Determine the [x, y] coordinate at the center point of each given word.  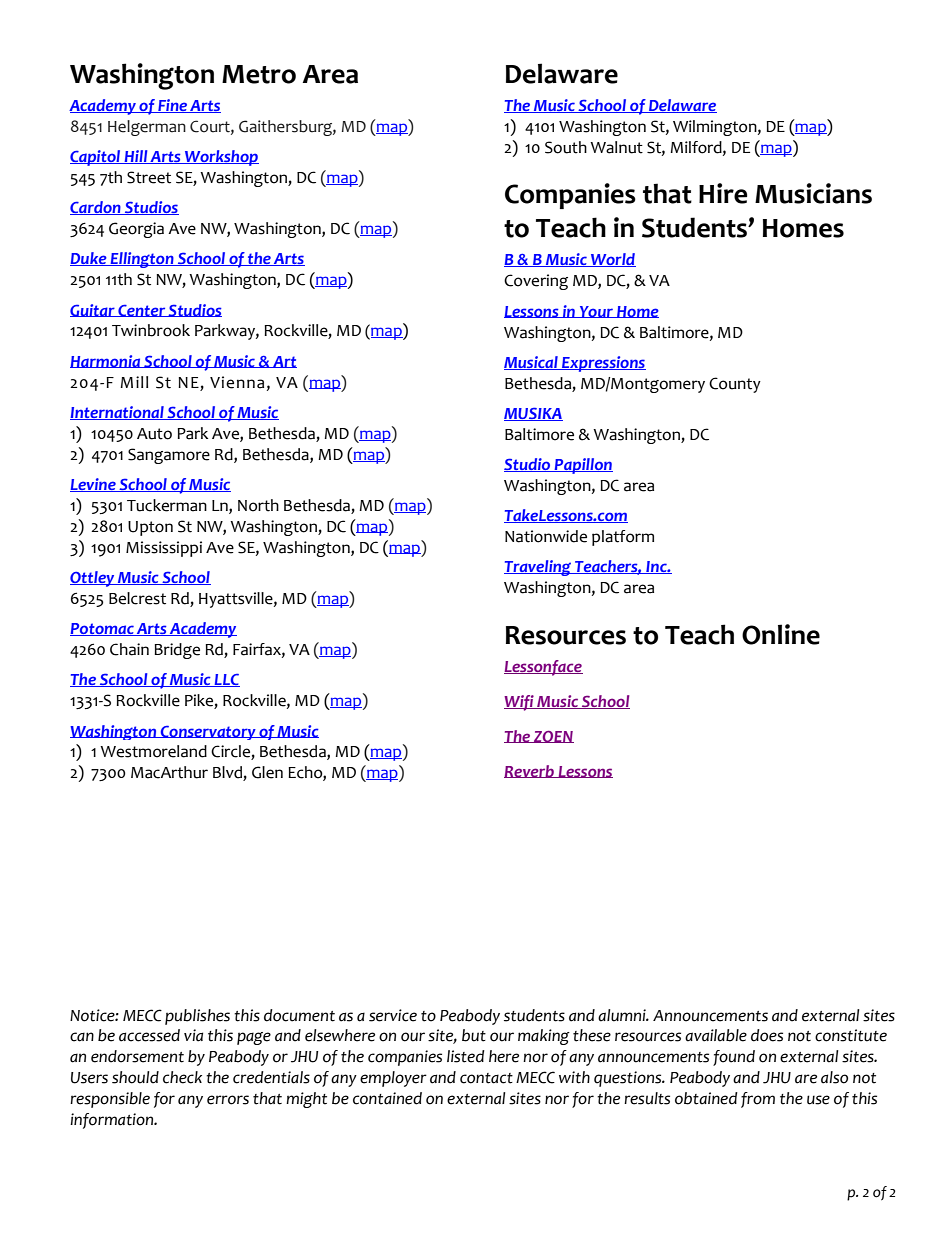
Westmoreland [153, 751]
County [735, 385]
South [566, 147]
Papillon [582, 466]
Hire [723, 193]
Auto [154, 434]
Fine [172, 106]
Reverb [530, 771]
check [182, 1077]
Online [781, 634]
